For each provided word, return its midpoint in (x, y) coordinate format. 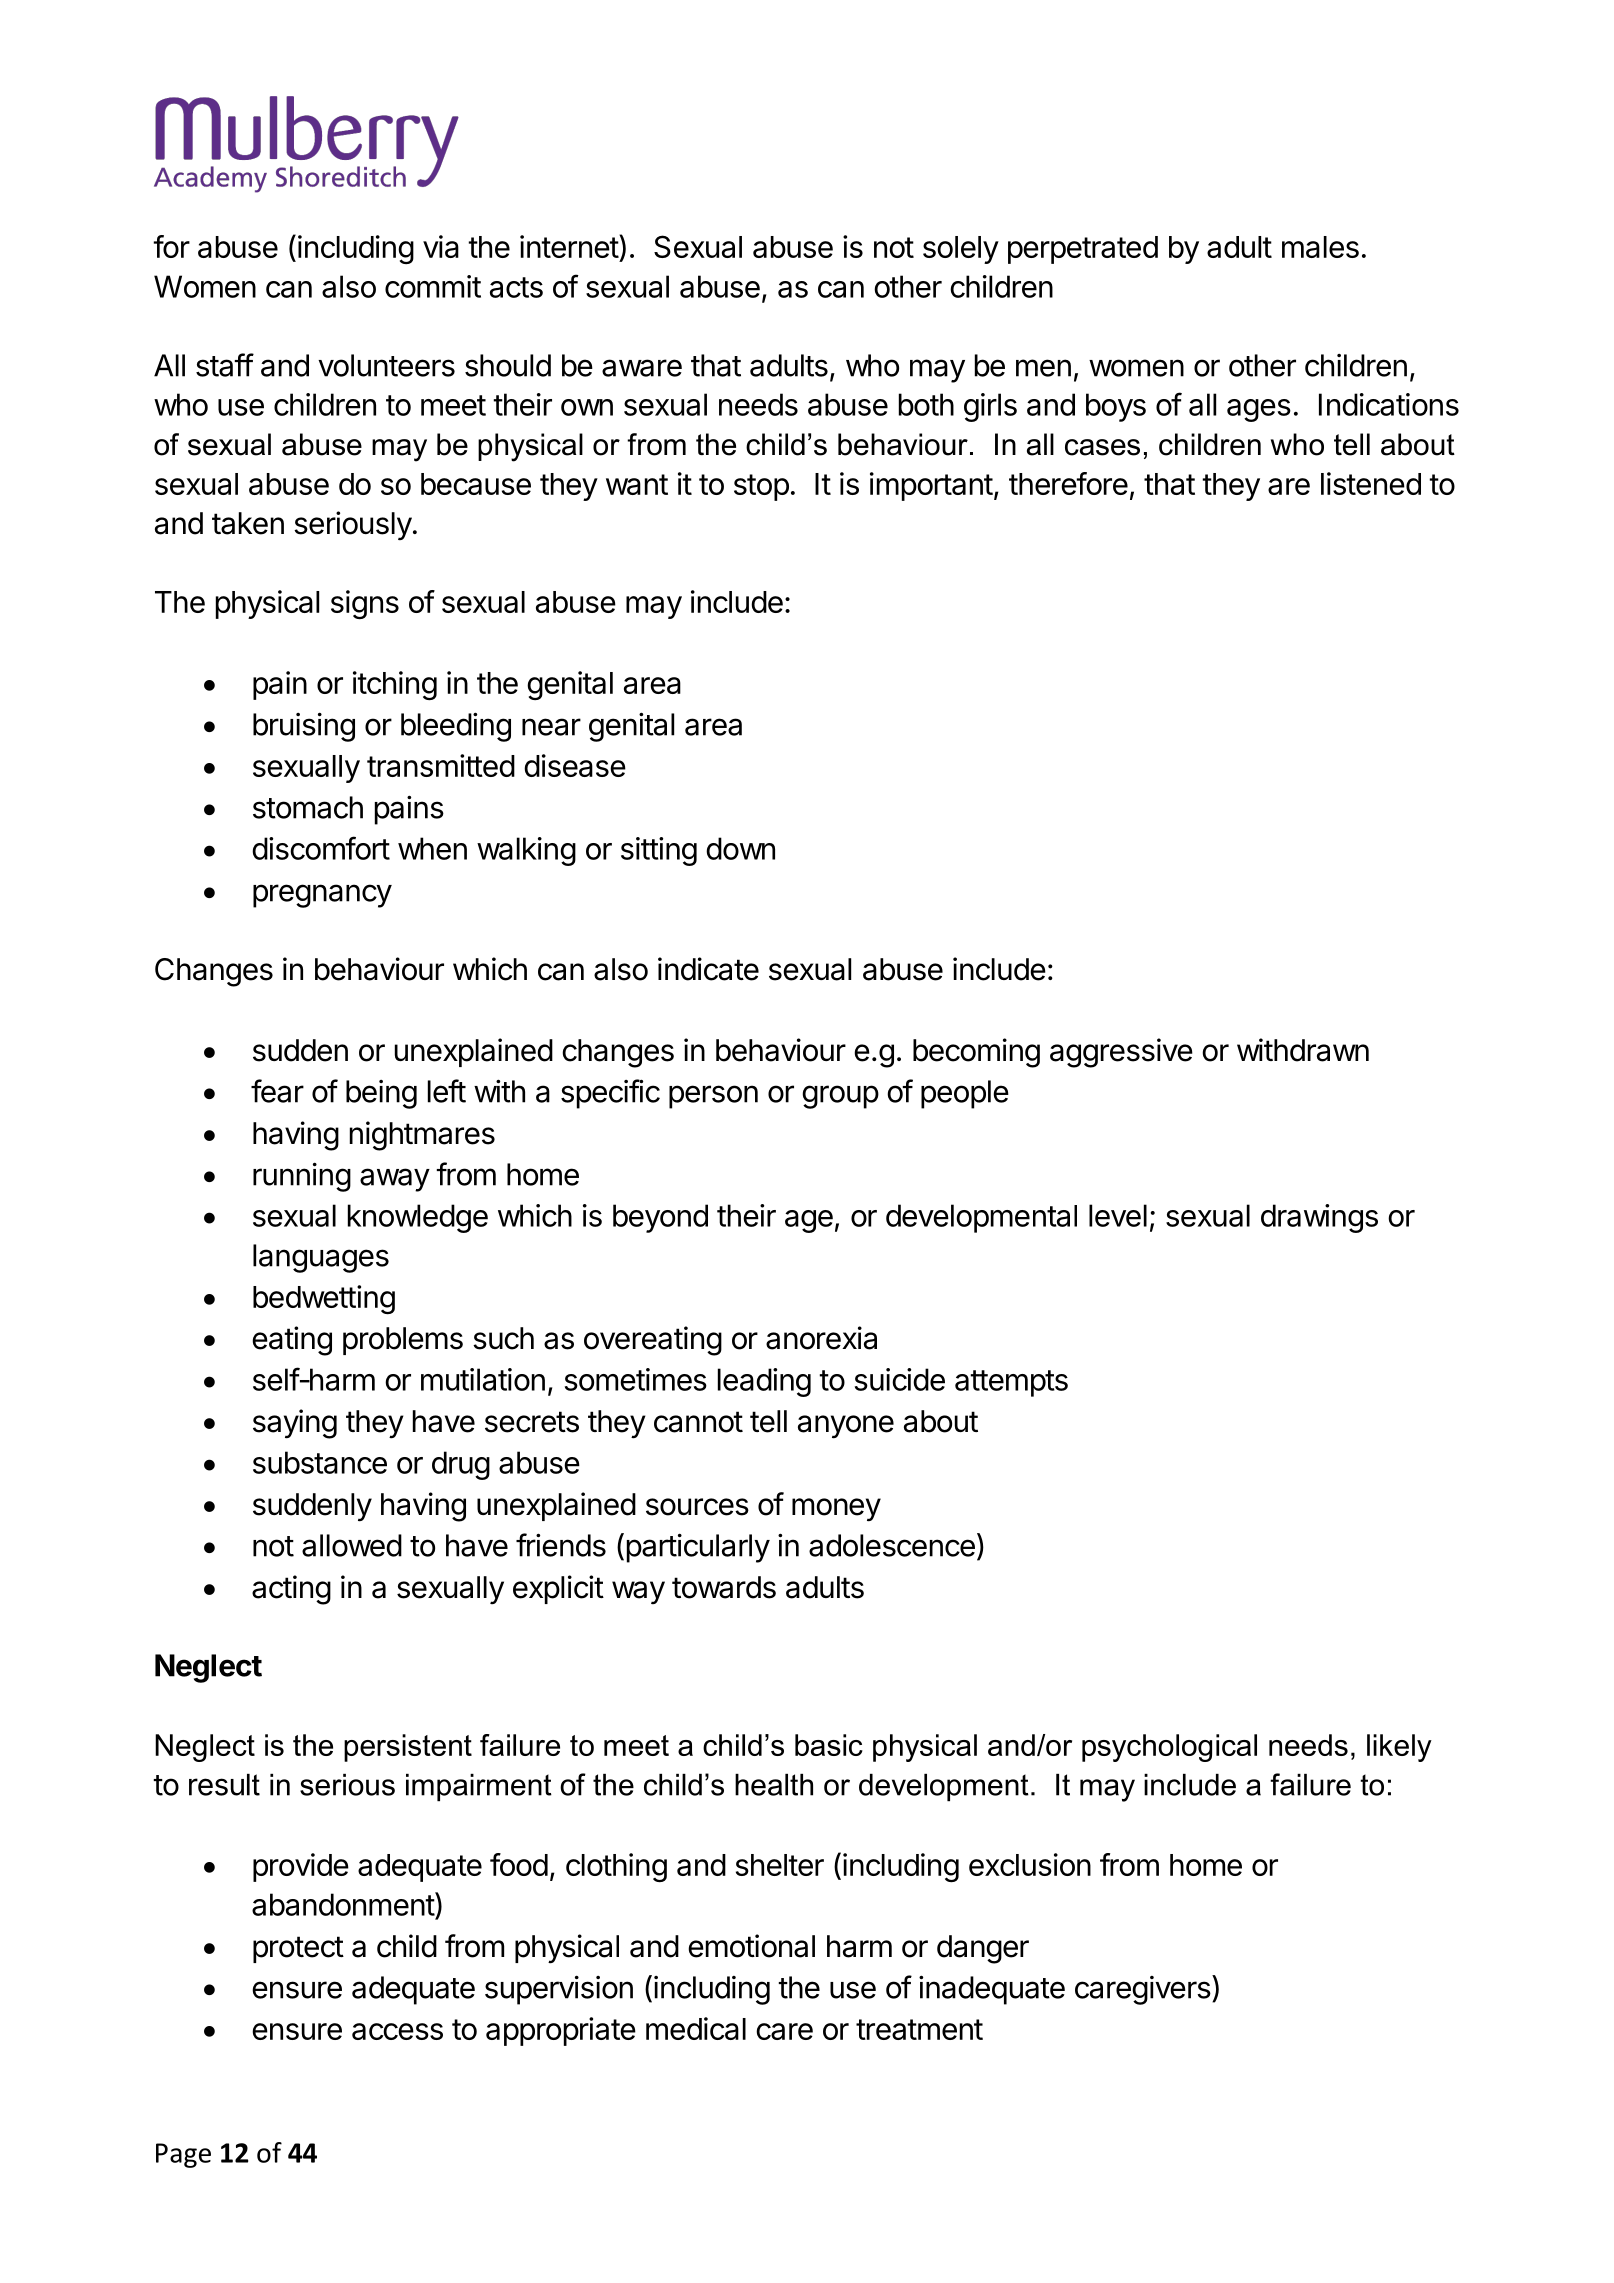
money (836, 1510)
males (1320, 247)
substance (320, 1462)
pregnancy (322, 896)
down (740, 848)
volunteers (386, 365)
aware (642, 368)
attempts (1011, 1383)
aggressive (1121, 1053)
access (397, 2031)
